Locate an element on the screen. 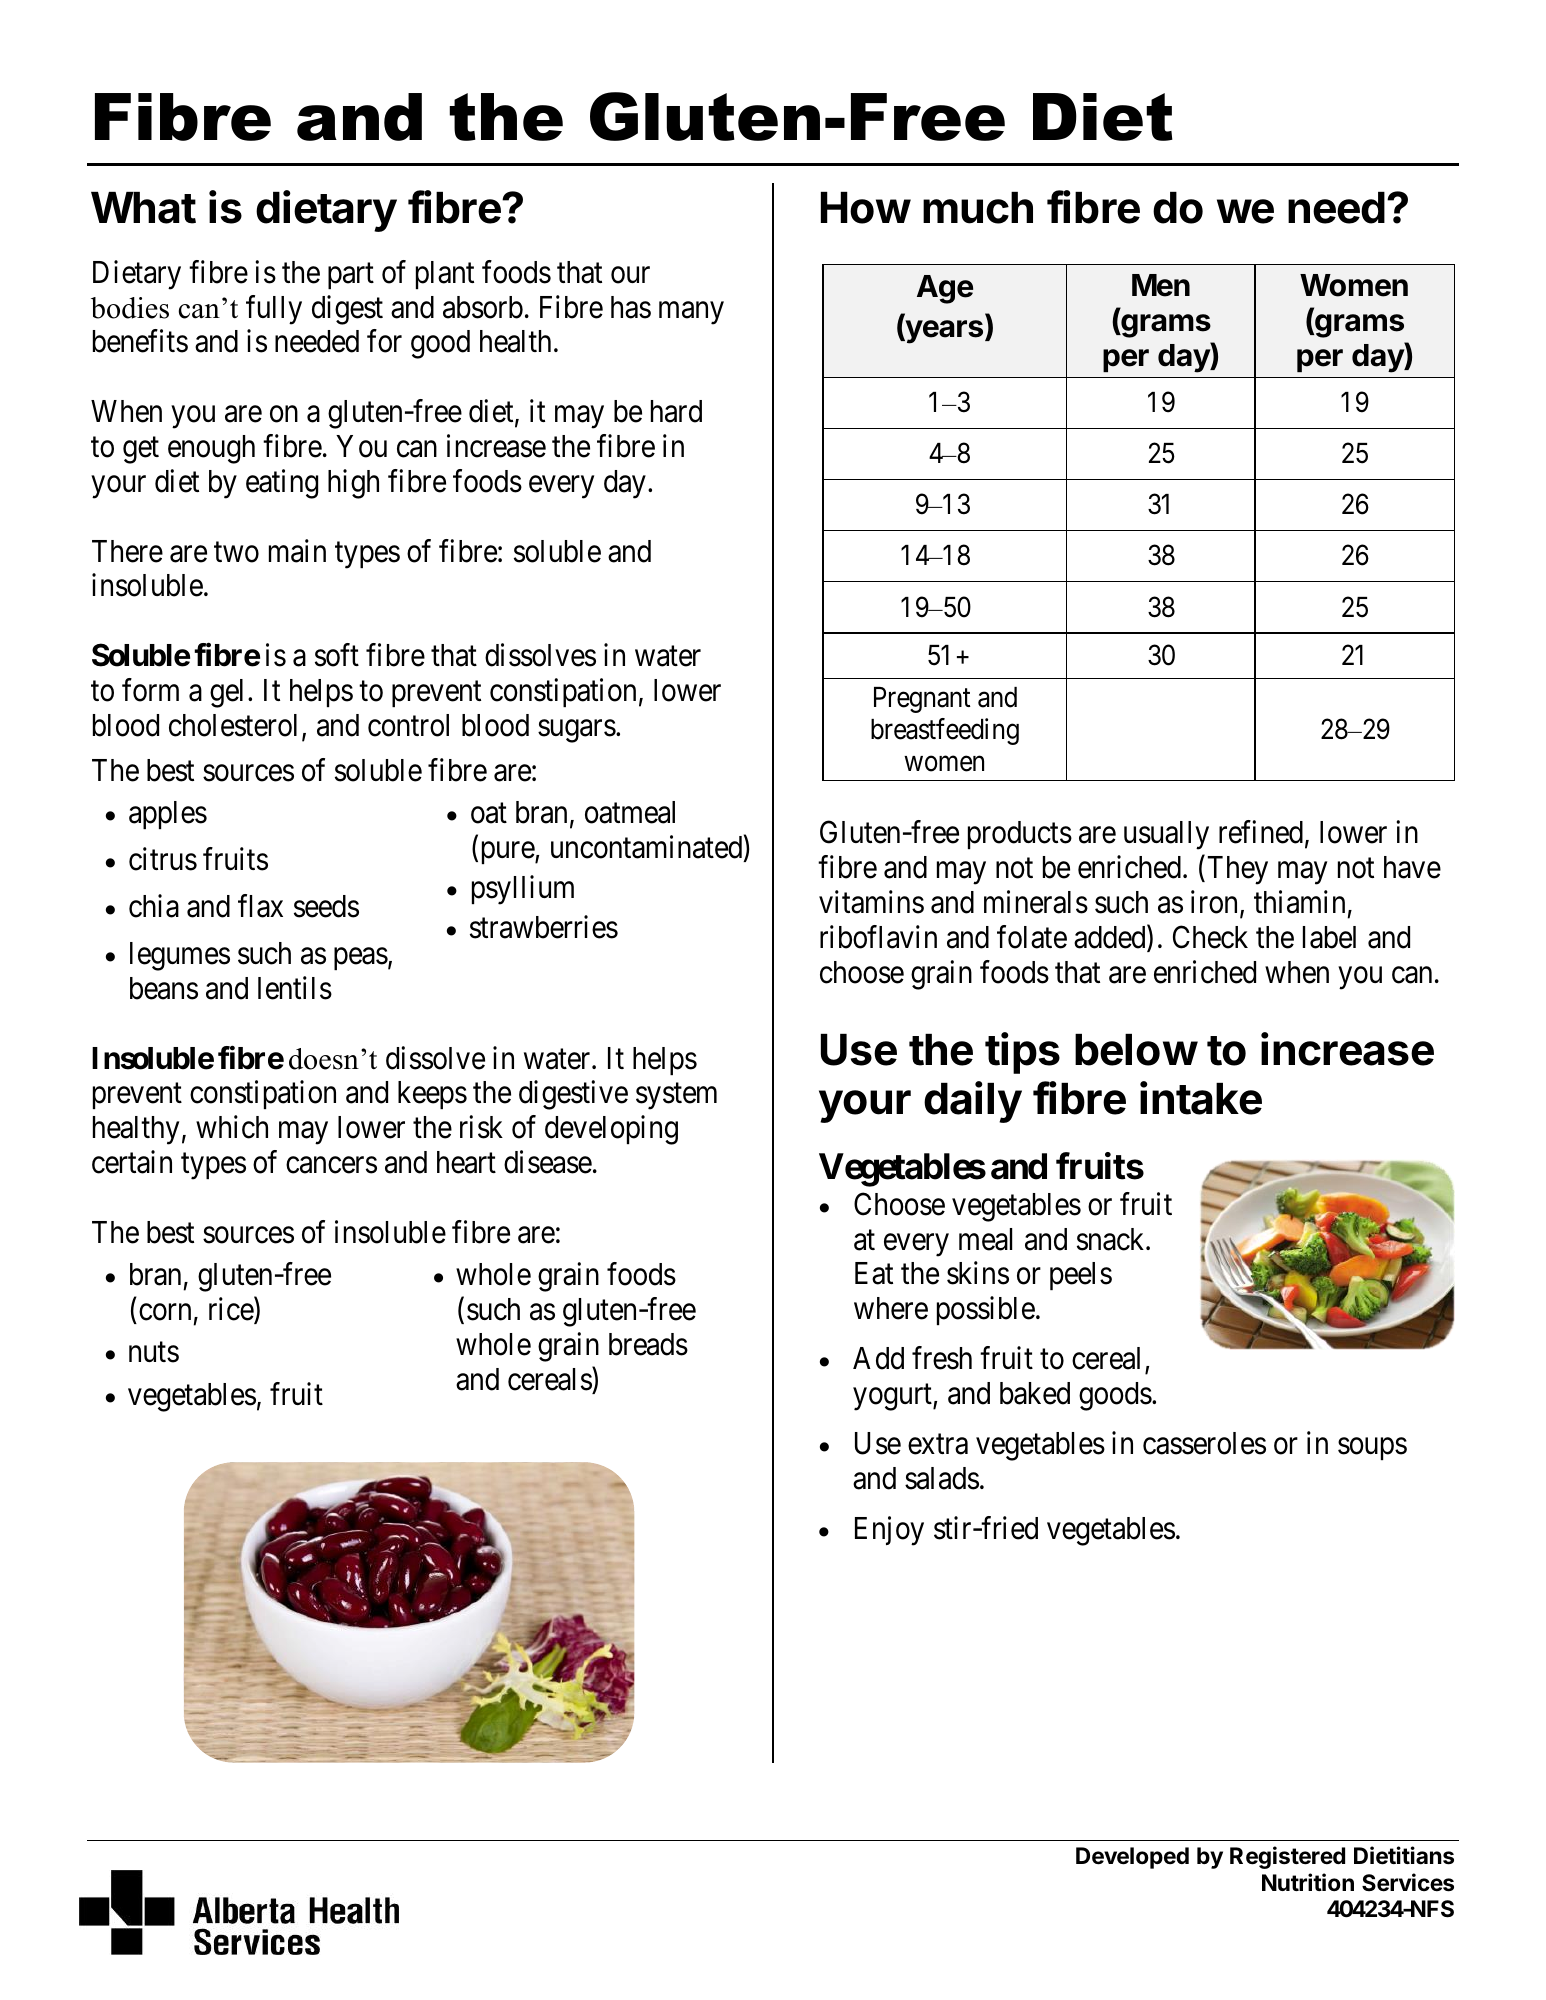 This screenshot has height=2000, width=1546. part is located at coordinates (351, 276).
